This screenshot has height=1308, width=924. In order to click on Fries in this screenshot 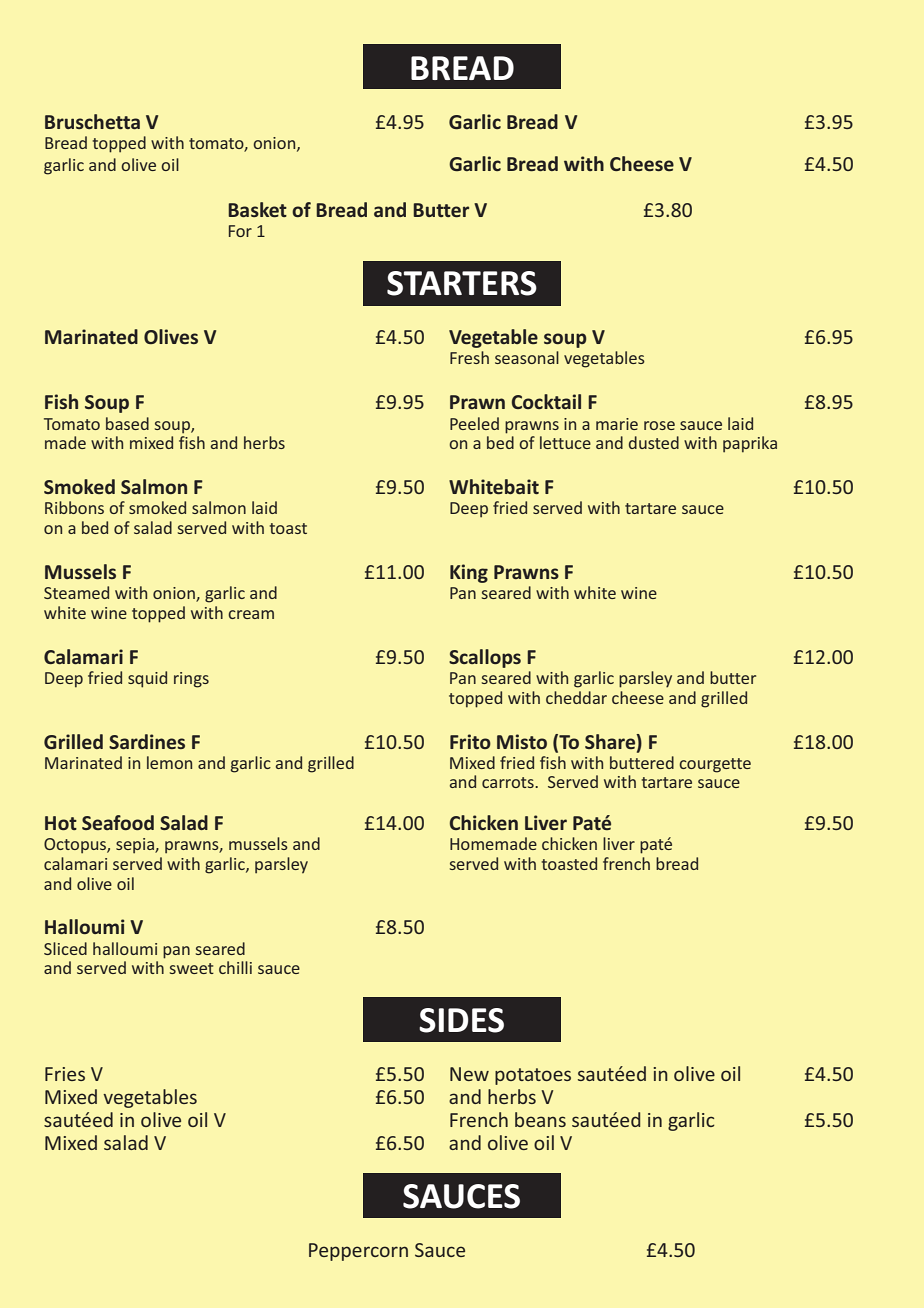, I will do `click(65, 1074)`.
